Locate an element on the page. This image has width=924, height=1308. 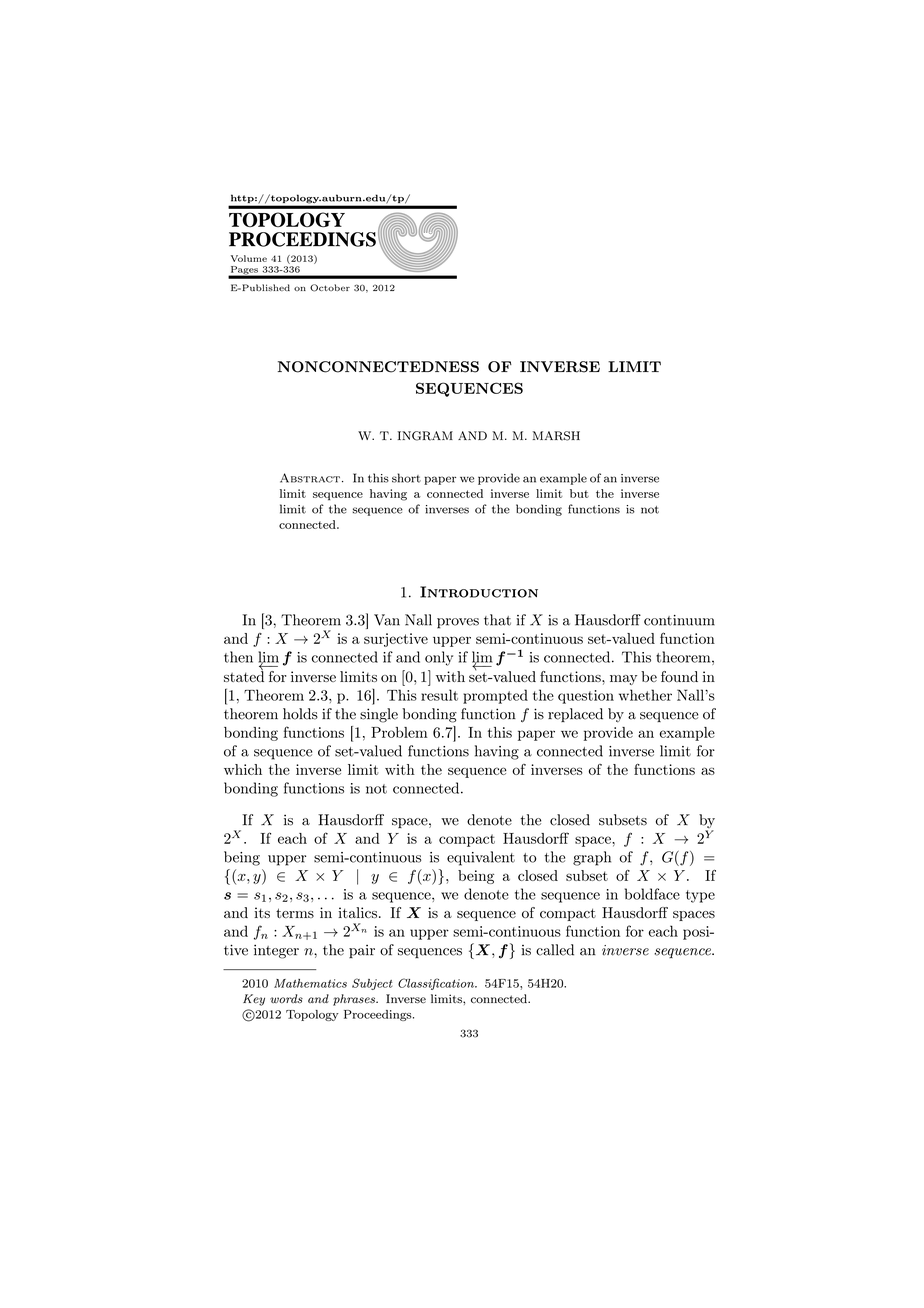
whether is located at coordinates (645, 695).
